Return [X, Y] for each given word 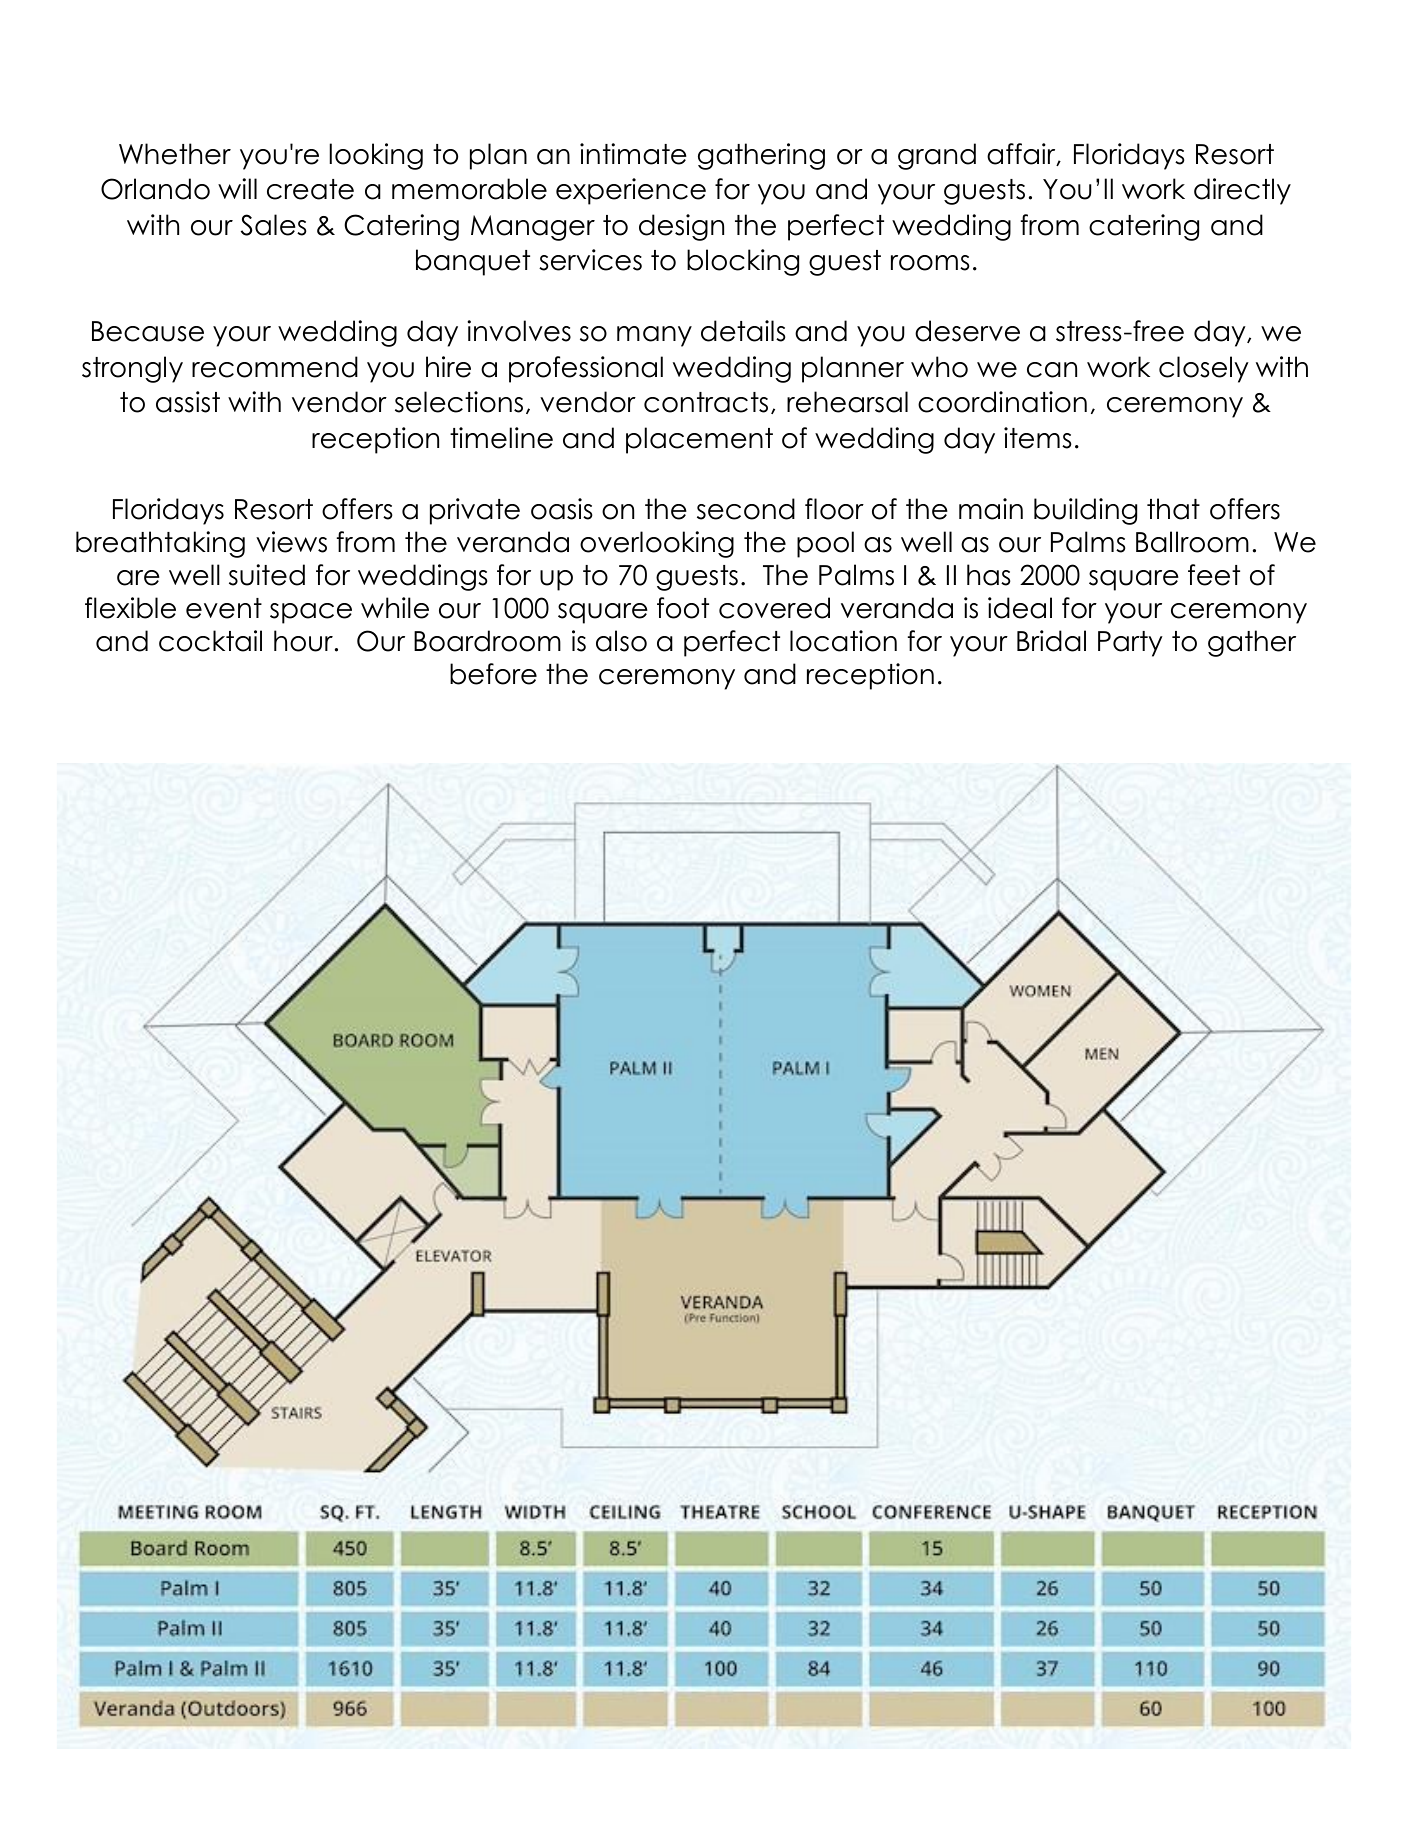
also [621, 641]
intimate [633, 154]
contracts [706, 402]
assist [188, 402]
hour [303, 641]
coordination [1002, 402]
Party [1130, 644]
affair [1022, 154]
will [237, 188]
